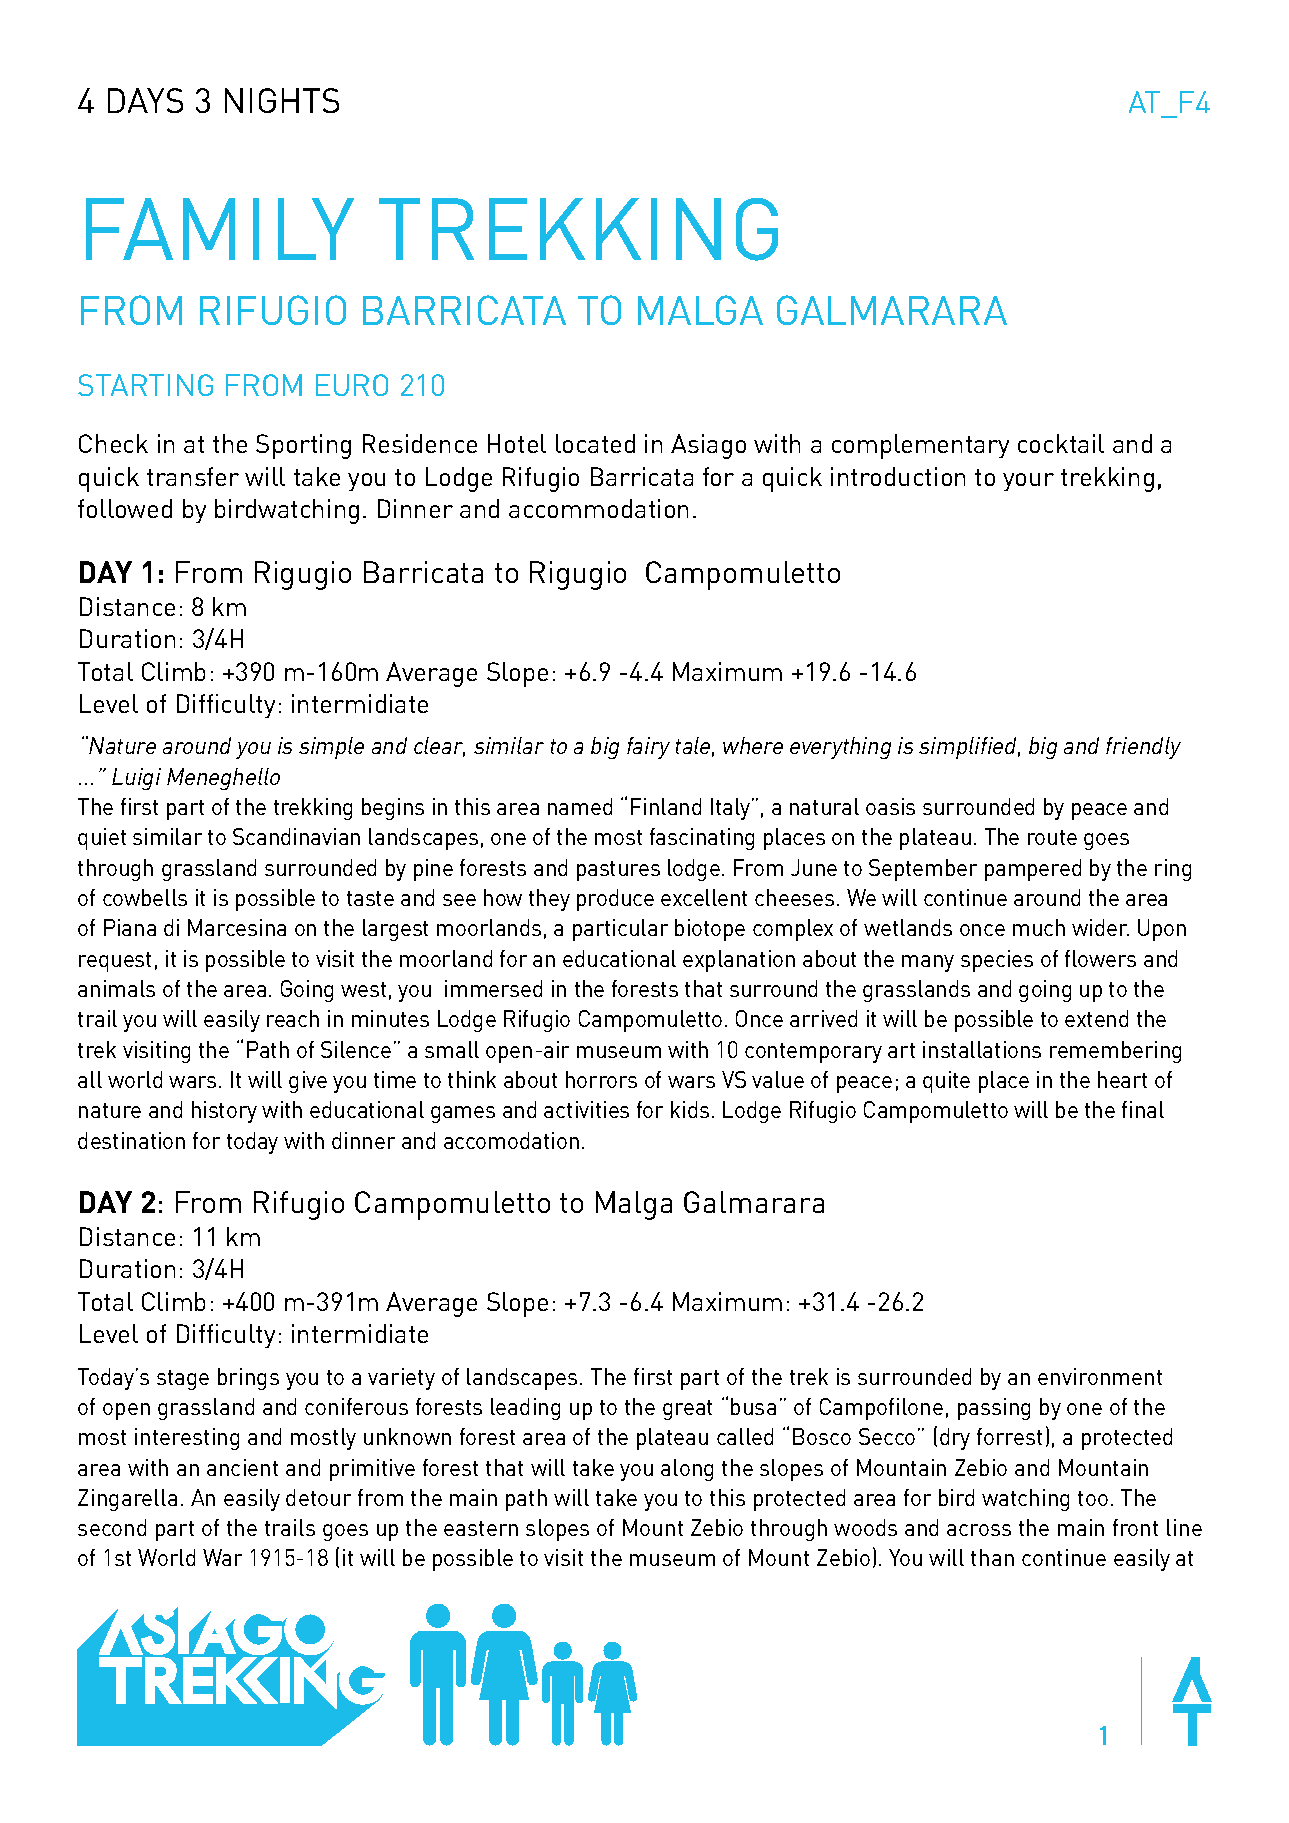 This screenshot has height=1823, width=1289. I want to click on along, so click(687, 1470).
